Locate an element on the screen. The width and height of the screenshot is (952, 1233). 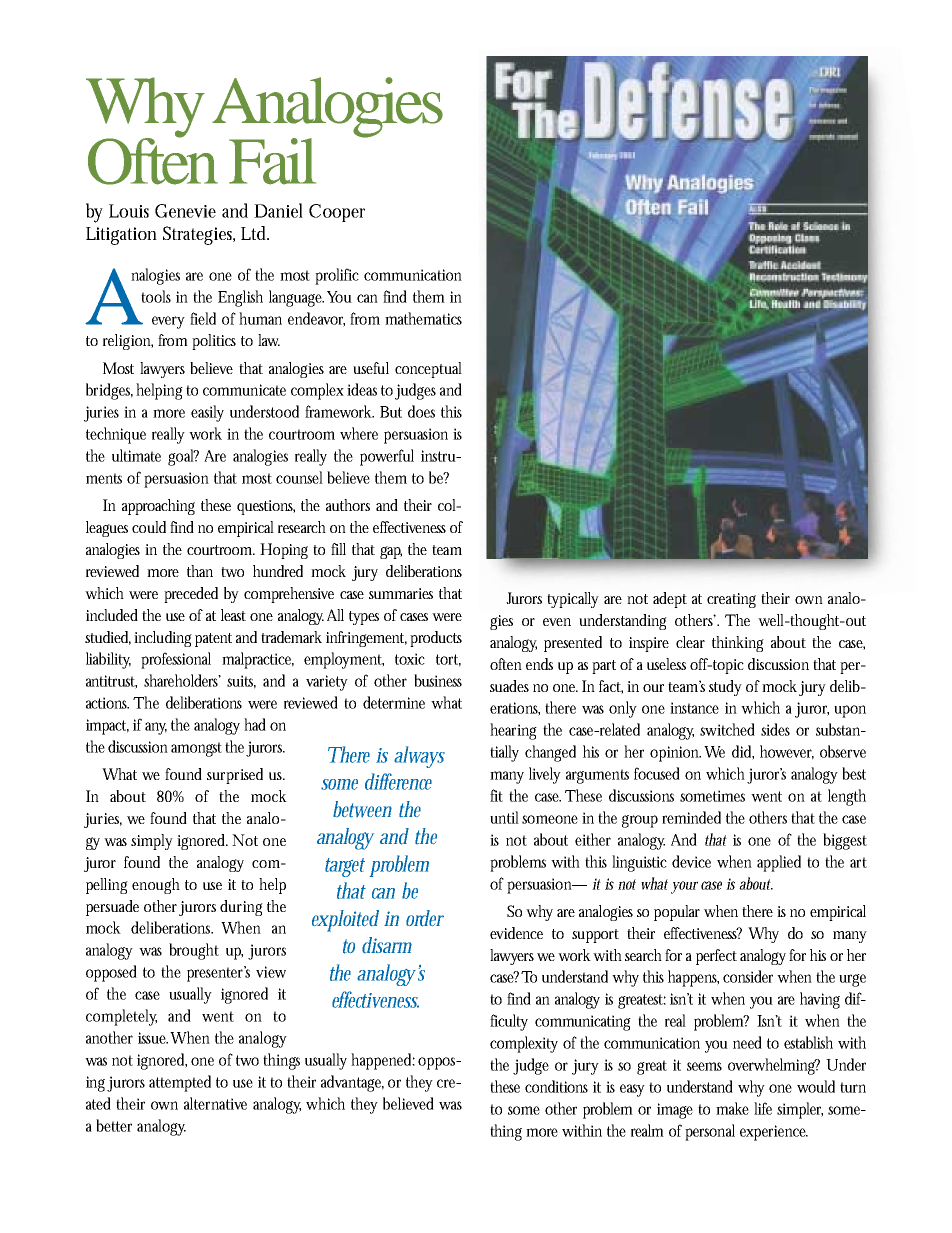
conceptual is located at coordinates (428, 370).
